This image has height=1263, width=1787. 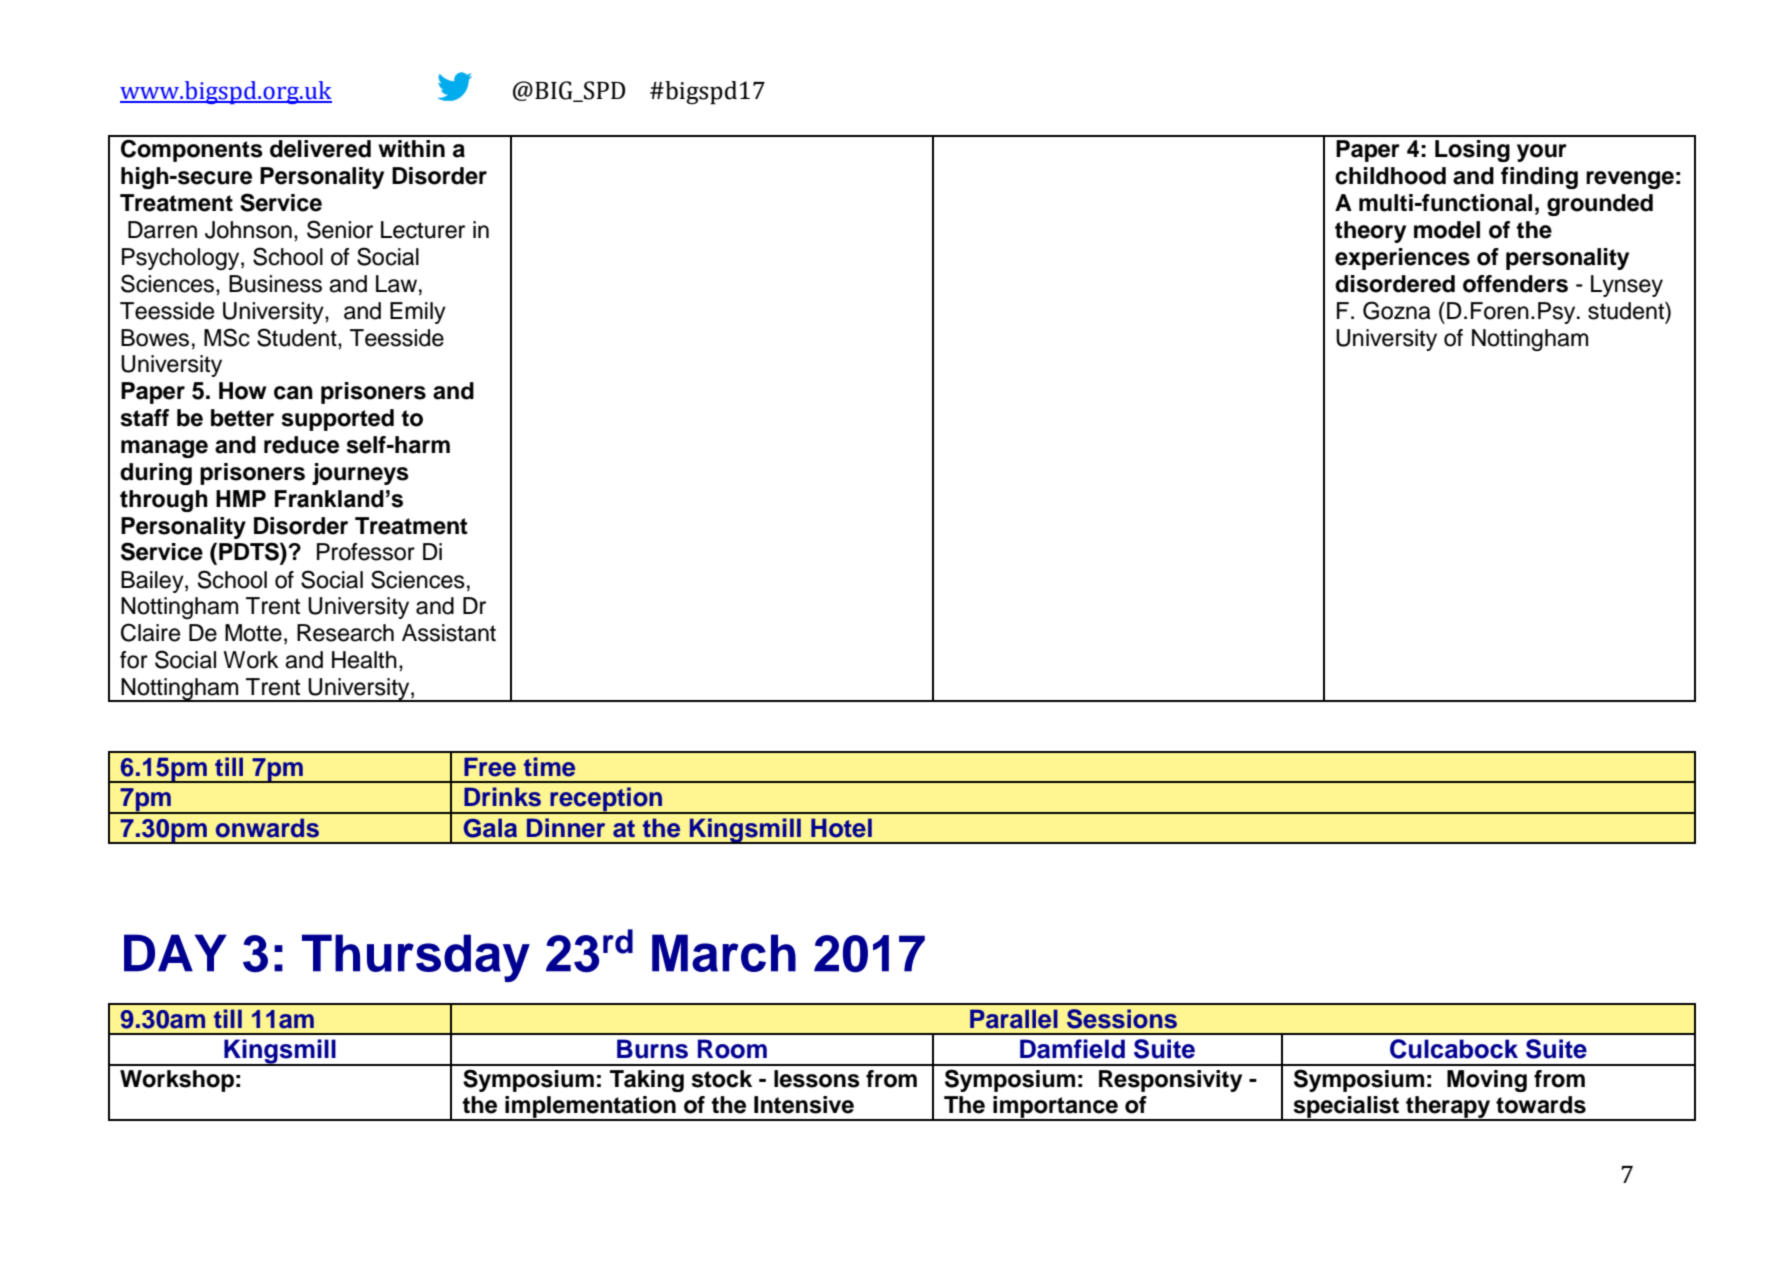 What do you see at coordinates (1390, 176) in the image?
I see `childhood` at bounding box center [1390, 176].
